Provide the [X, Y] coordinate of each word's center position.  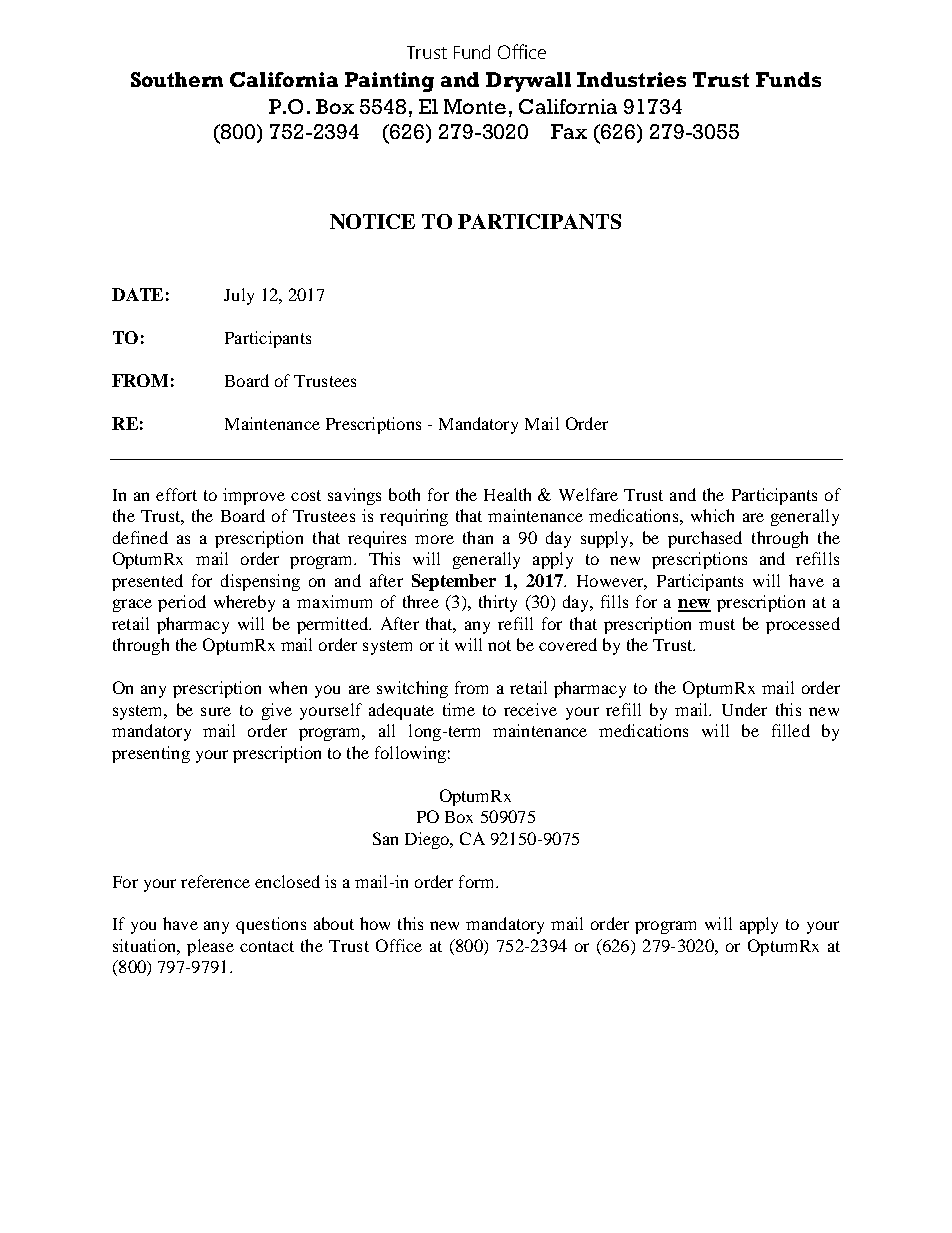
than [478, 537]
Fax [569, 131]
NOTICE [372, 221]
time [459, 709]
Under [744, 709]
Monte [475, 106]
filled [791, 730]
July [239, 296]
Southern [177, 79]
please [210, 947]
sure [216, 711]
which [712, 515]
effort [176, 494]
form [478, 881]
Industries [631, 79]
